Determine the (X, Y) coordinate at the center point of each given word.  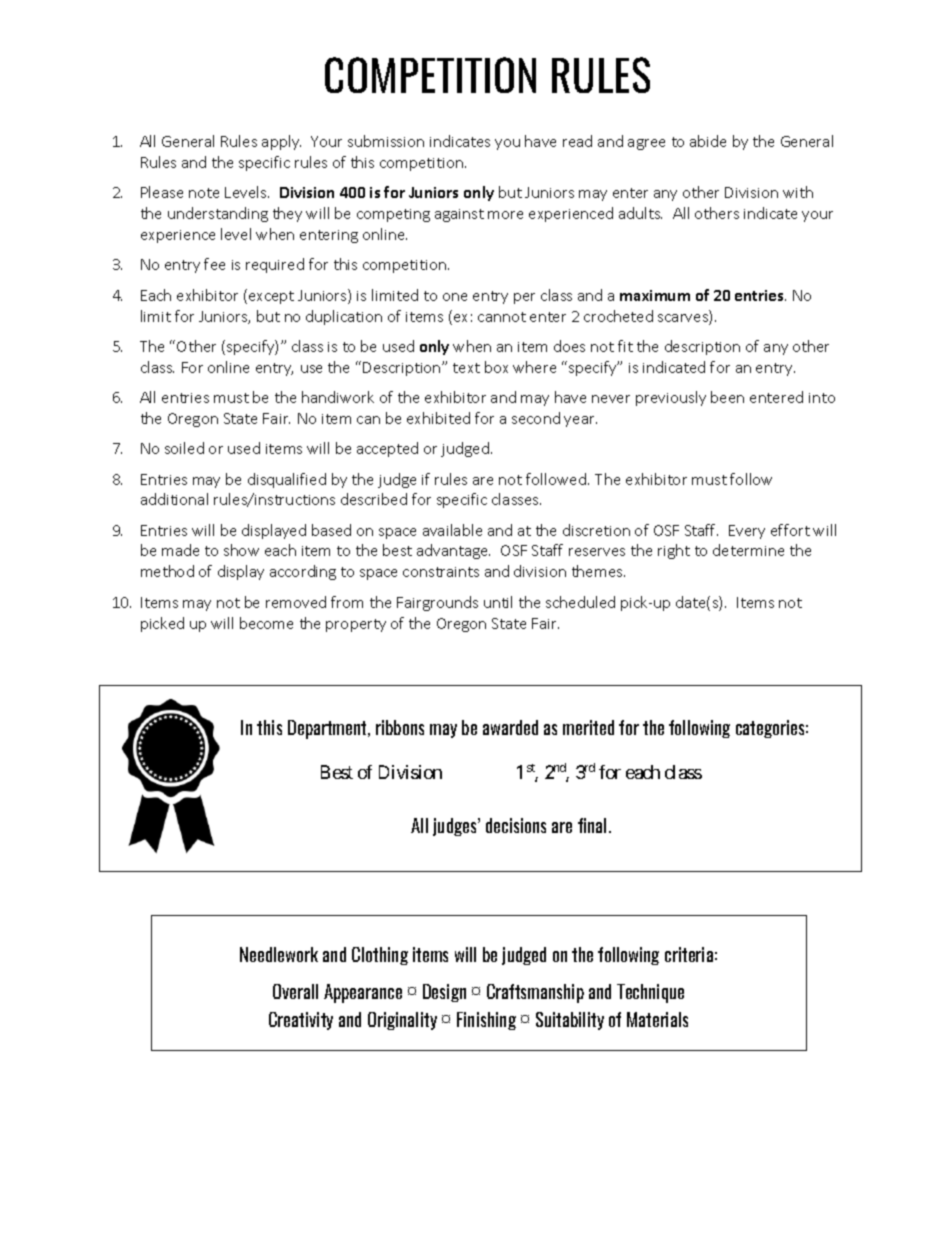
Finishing (486, 1021)
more (505, 215)
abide (708, 141)
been (727, 397)
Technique (650, 993)
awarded (510, 727)
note (204, 193)
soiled (184, 448)
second (536, 418)
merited (588, 727)
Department (328, 729)
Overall (295, 991)
